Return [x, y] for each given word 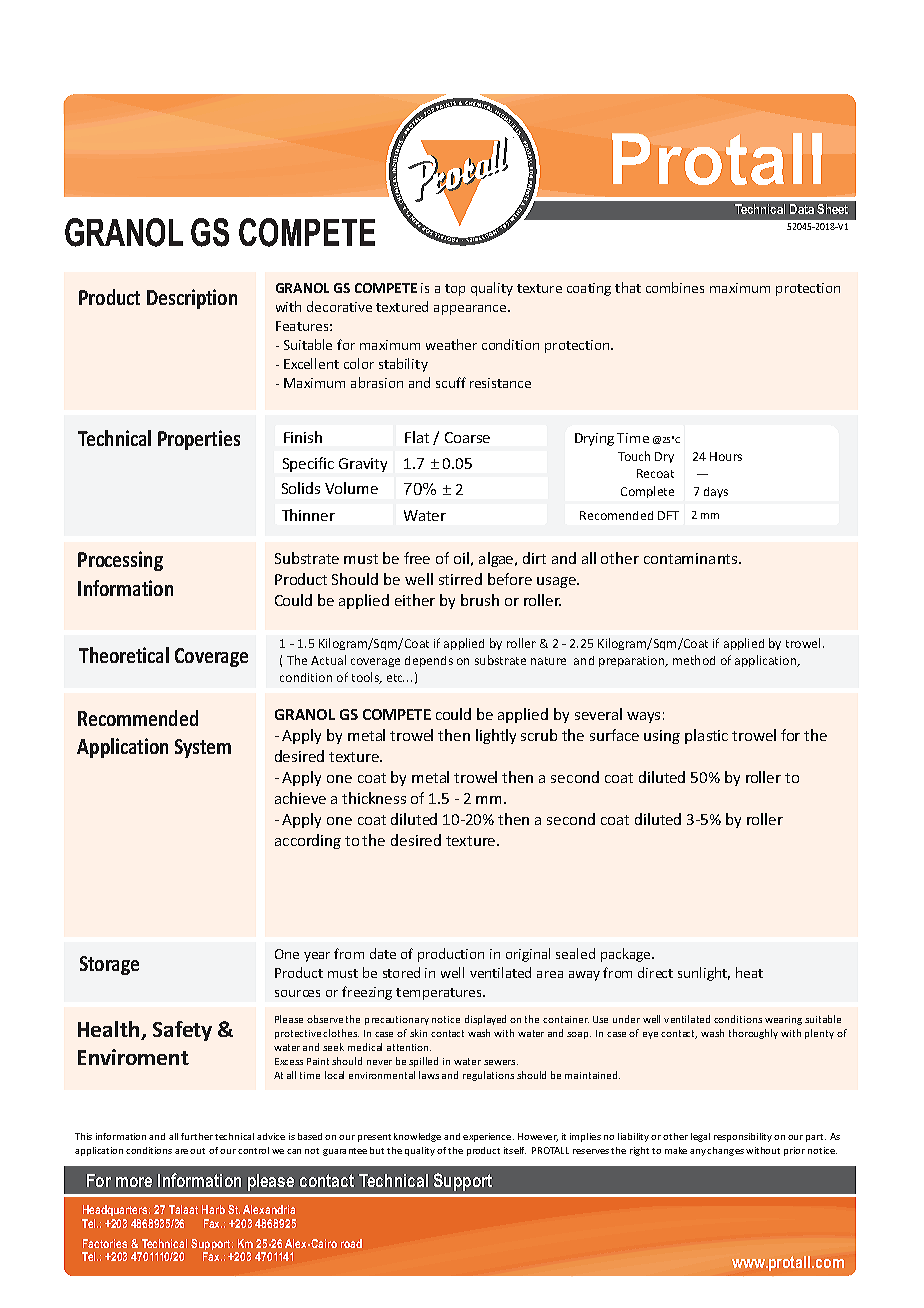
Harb [213, 1209]
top [455, 290]
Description [192, 299]
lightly [496, 736]
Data [802, 209]
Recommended [138, 718]
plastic [706, 736]
